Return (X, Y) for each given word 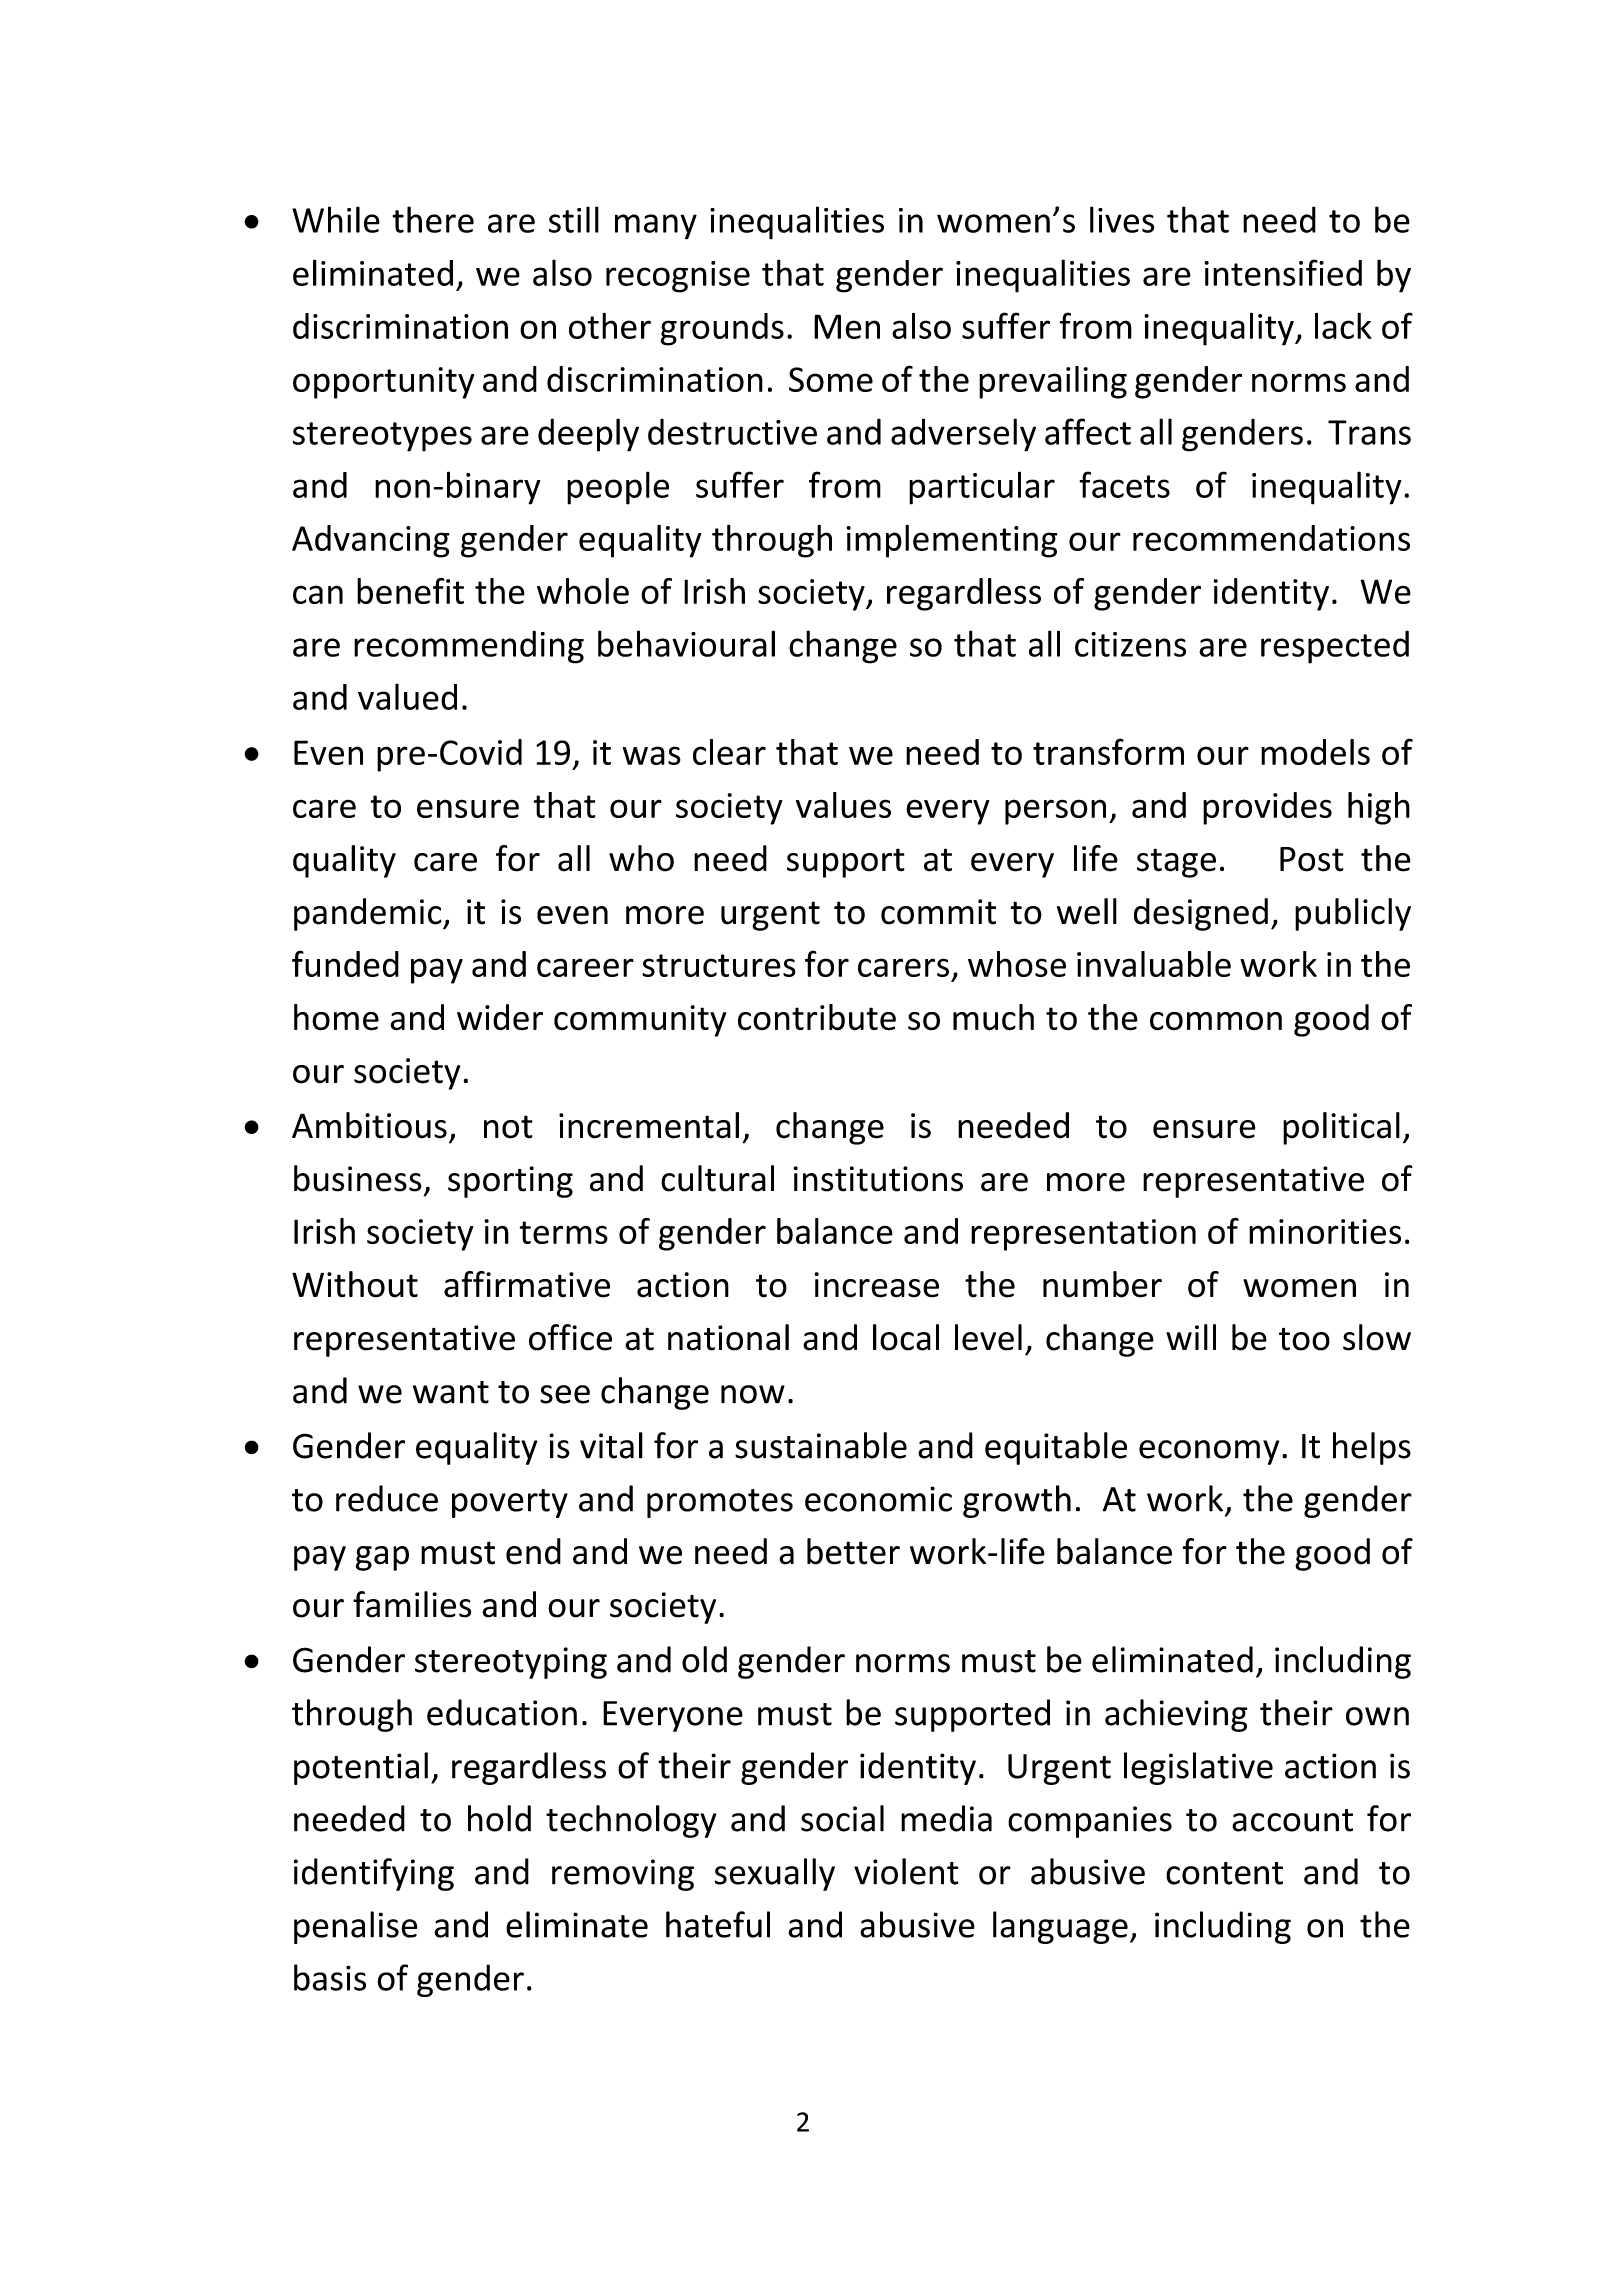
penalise (356, 1927)
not (508, 1127)
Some (831, 379)
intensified (1283, 272)
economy (1209, 1452)
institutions (878, 1179)
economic (878, 1499)
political (1341, 1128)
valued (407, 696)
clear (729, 752)
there (433, 219)
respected (1335, 647)
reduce (387, 1498)
